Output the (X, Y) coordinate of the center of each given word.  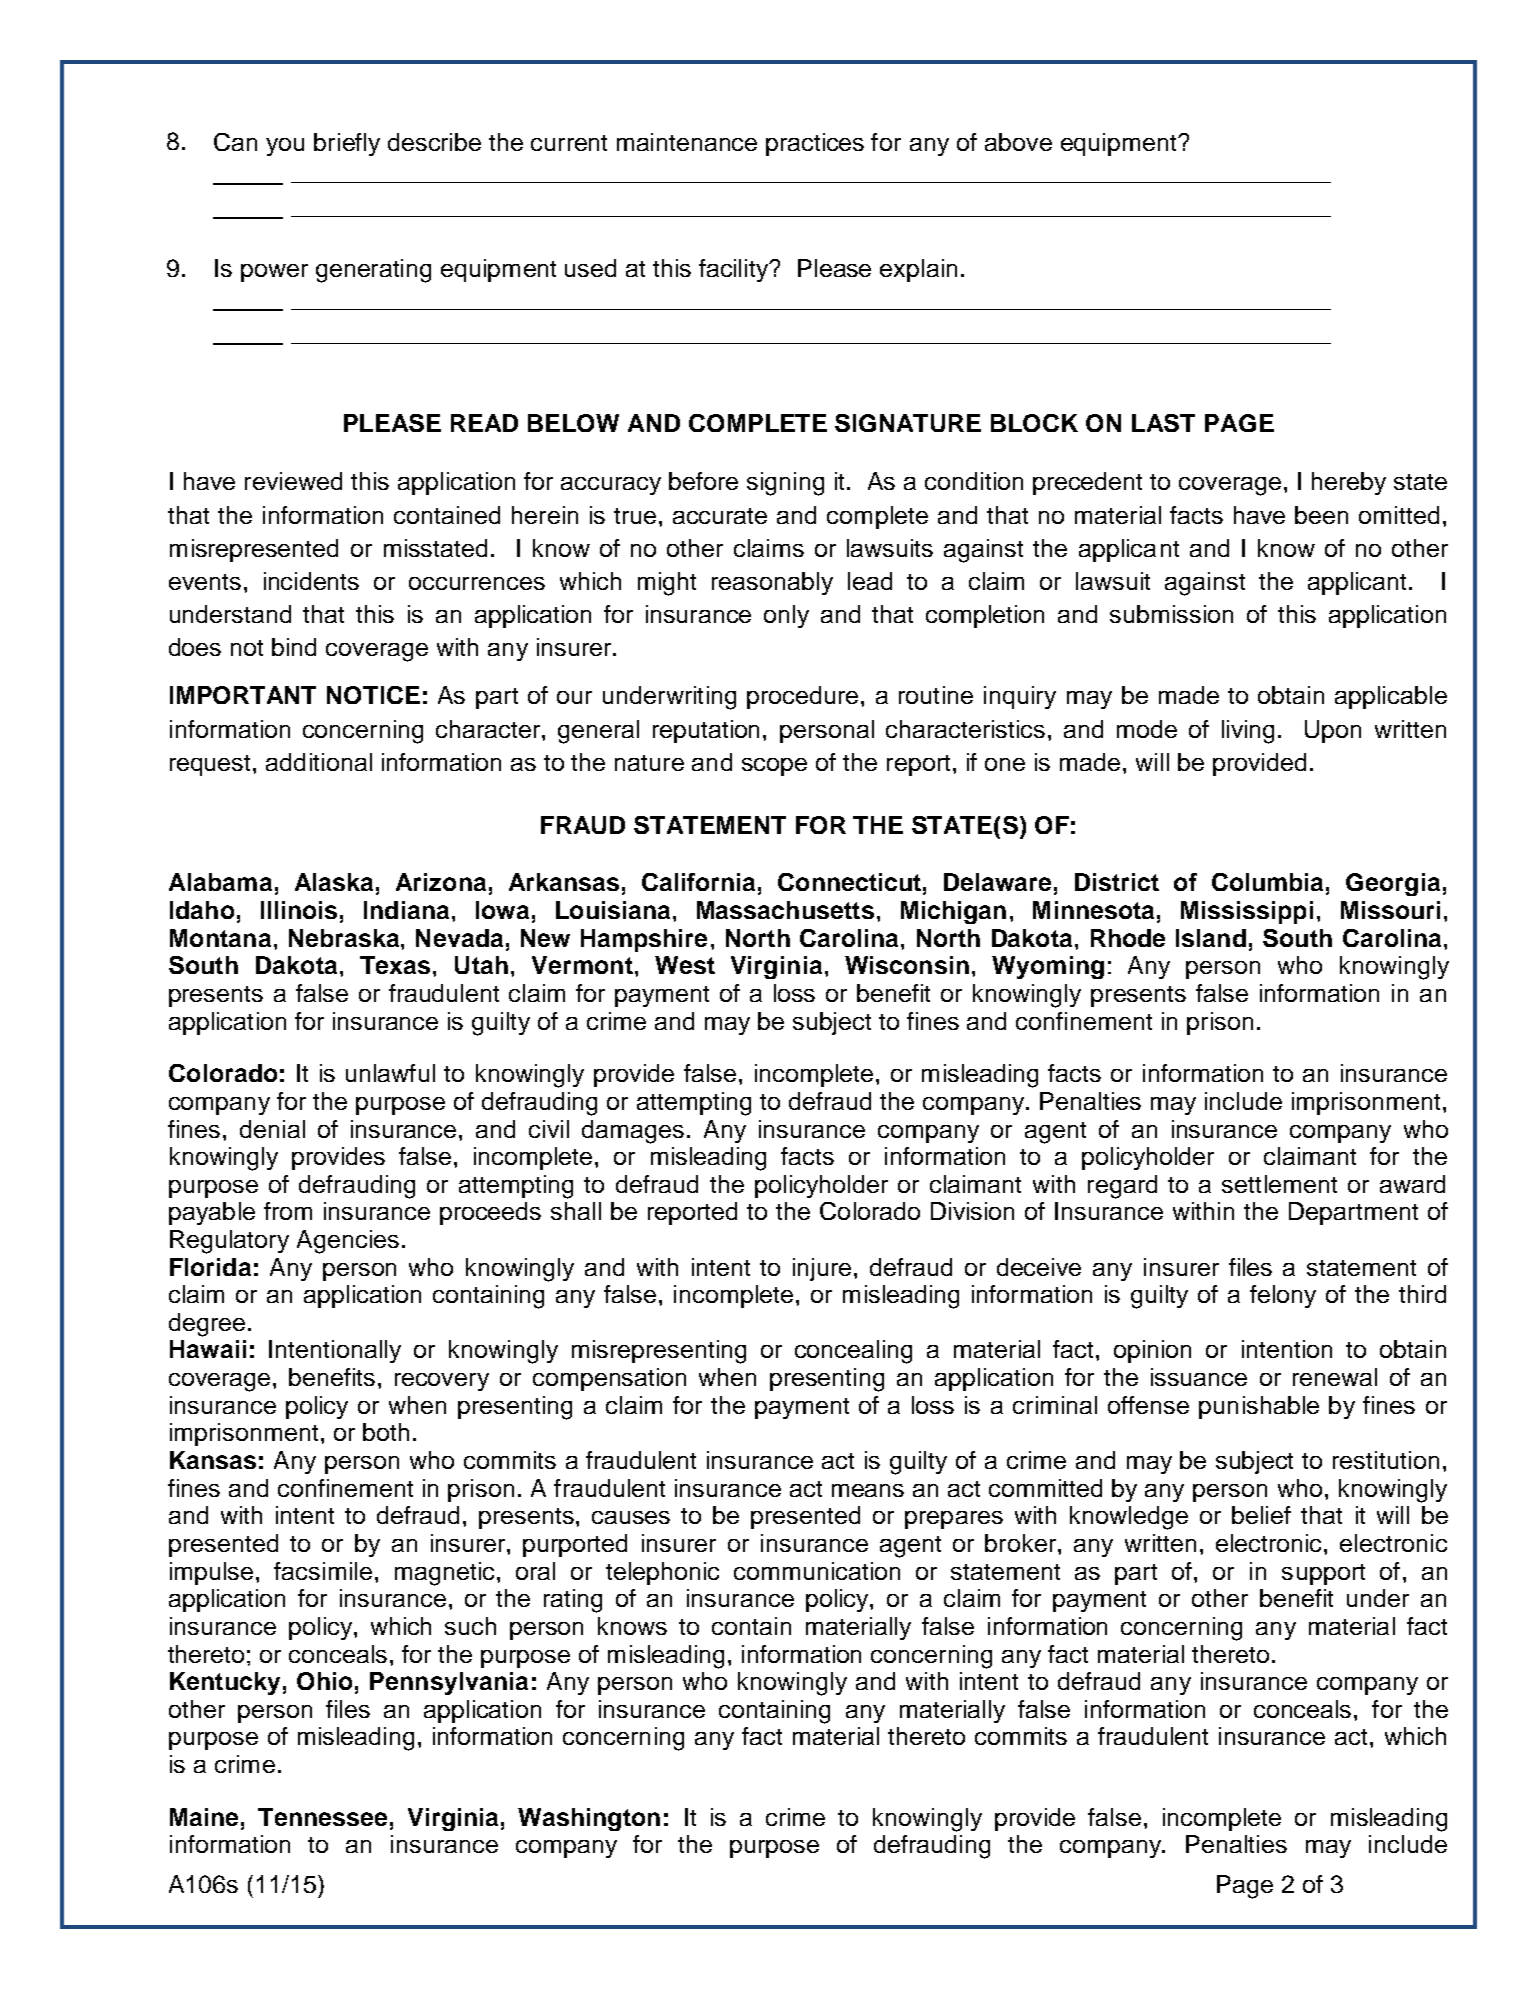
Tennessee (322, 1817)
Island (1211, 938)
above (1018, 142)
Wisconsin (907, 965)
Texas (395, 965)
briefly (347, 144)
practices (815, 144)
